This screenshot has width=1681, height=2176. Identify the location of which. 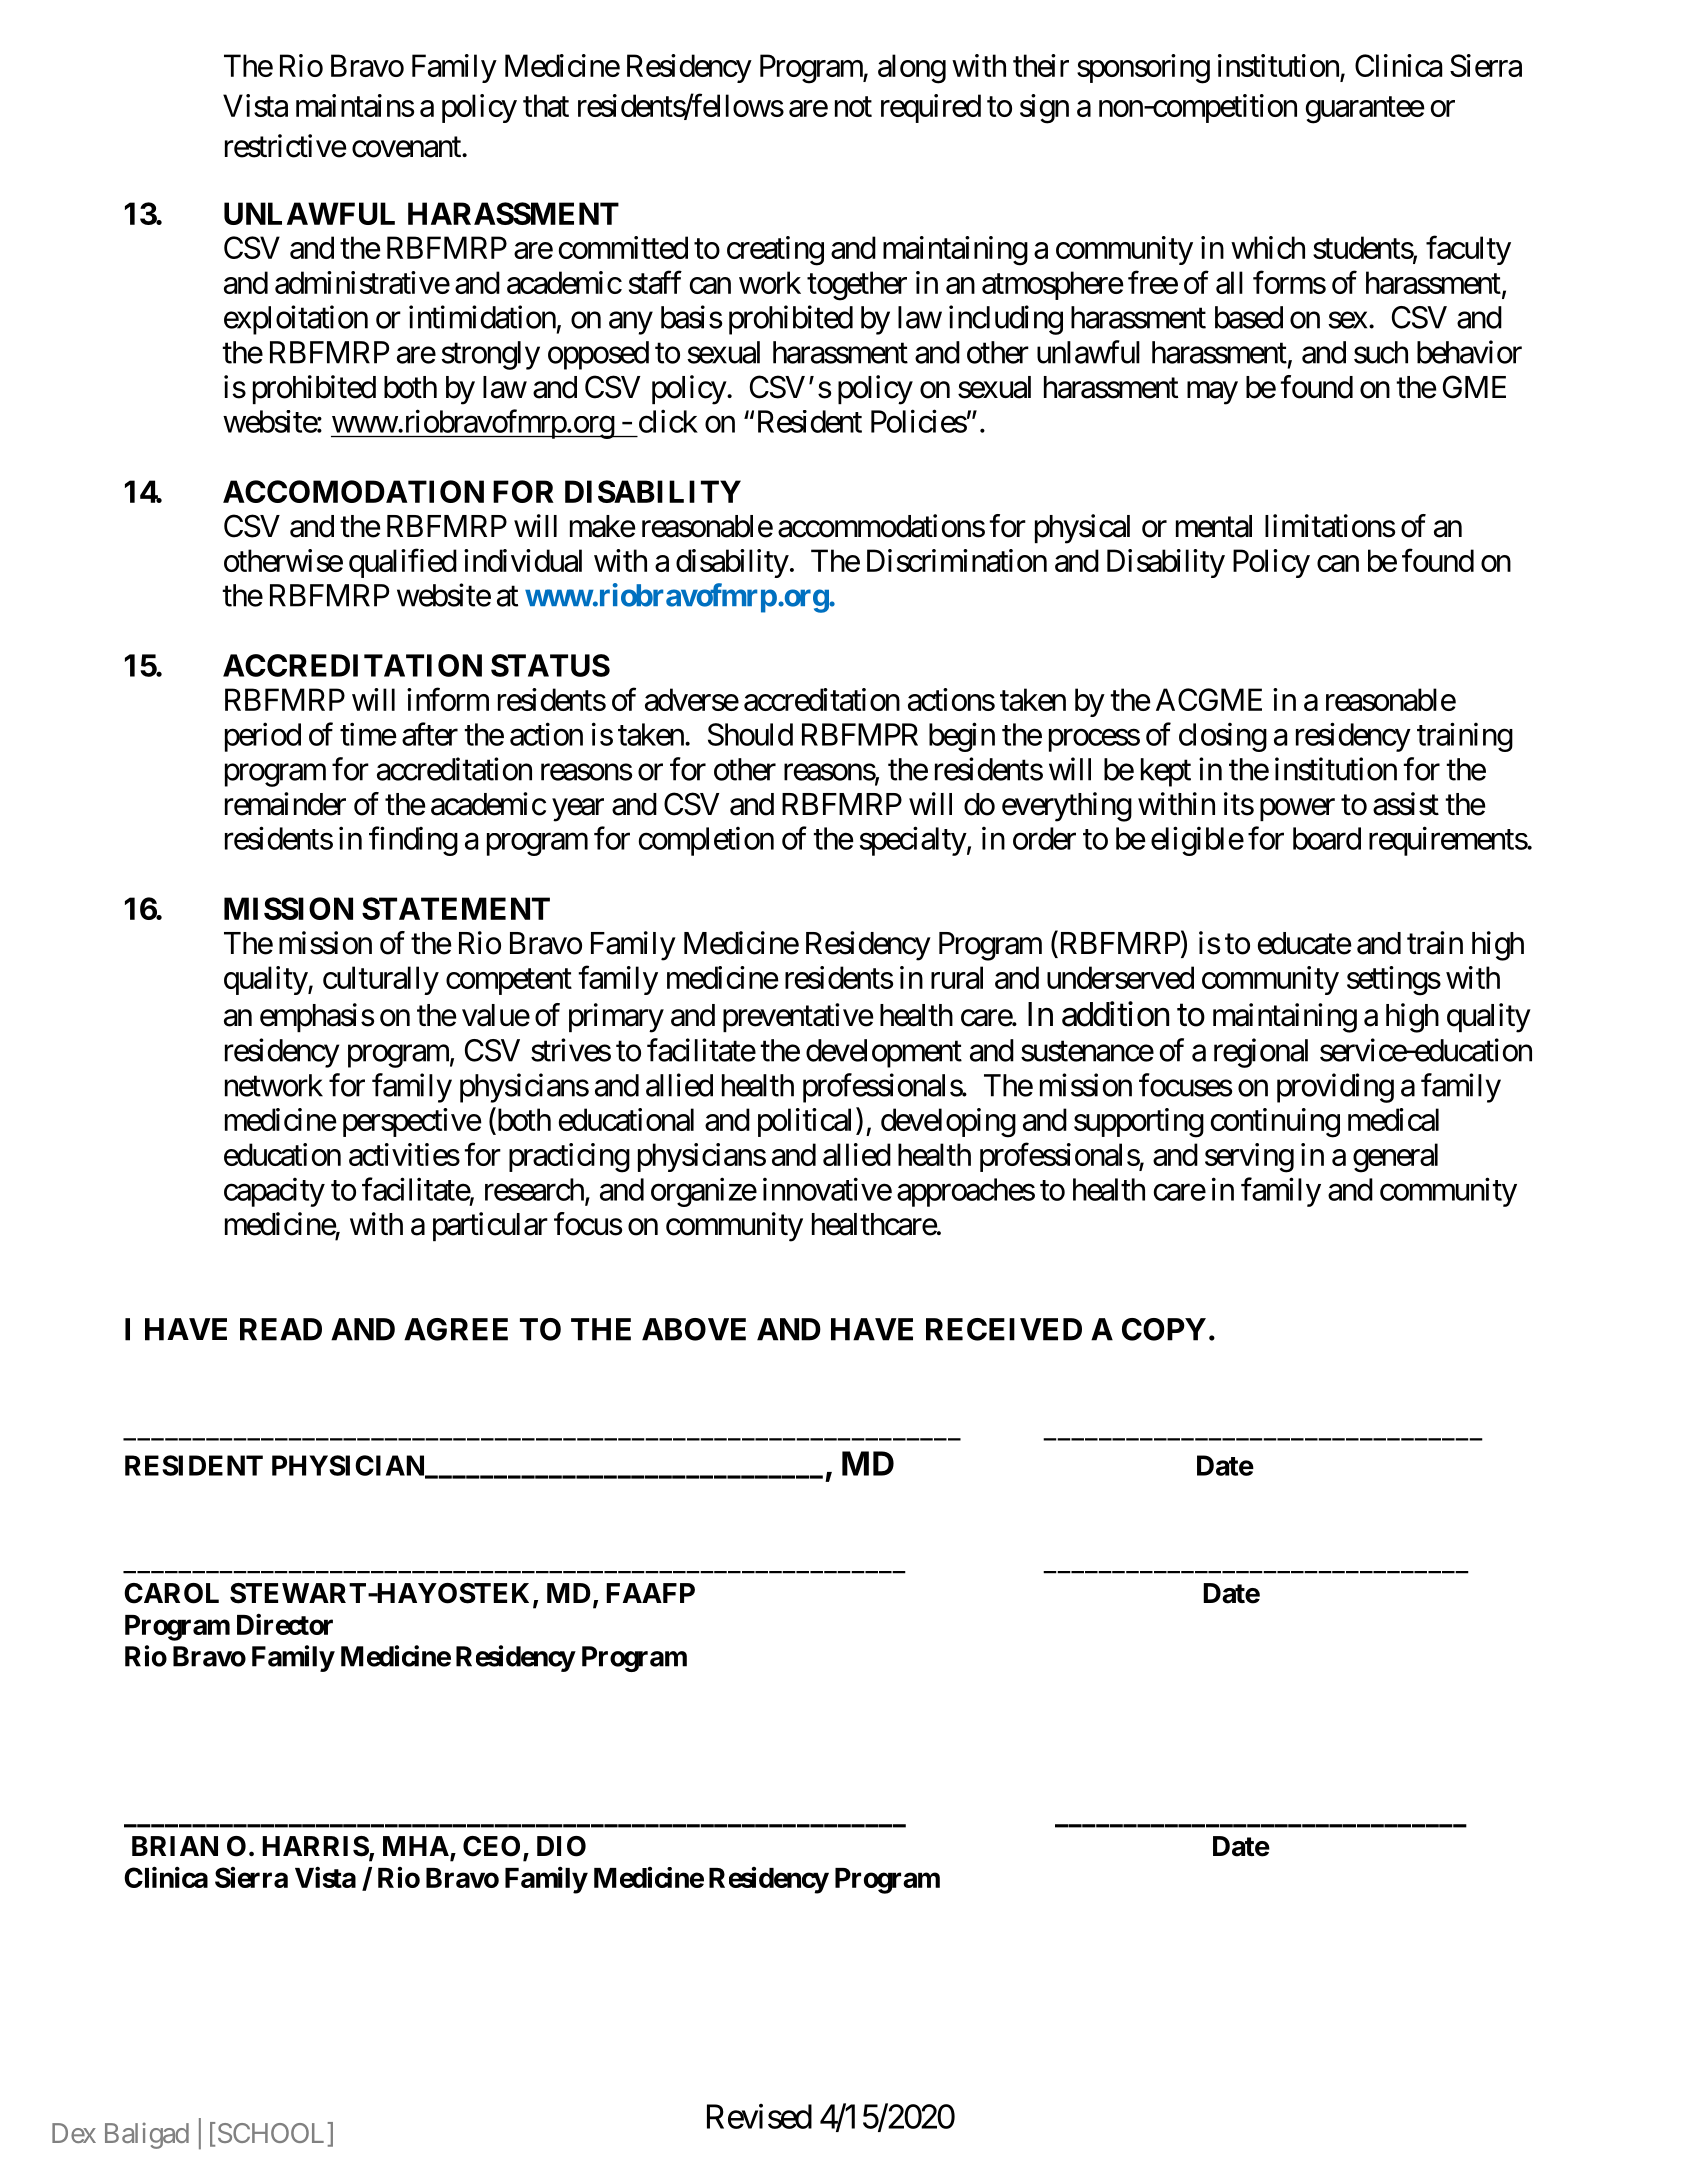
(1268, 247).
